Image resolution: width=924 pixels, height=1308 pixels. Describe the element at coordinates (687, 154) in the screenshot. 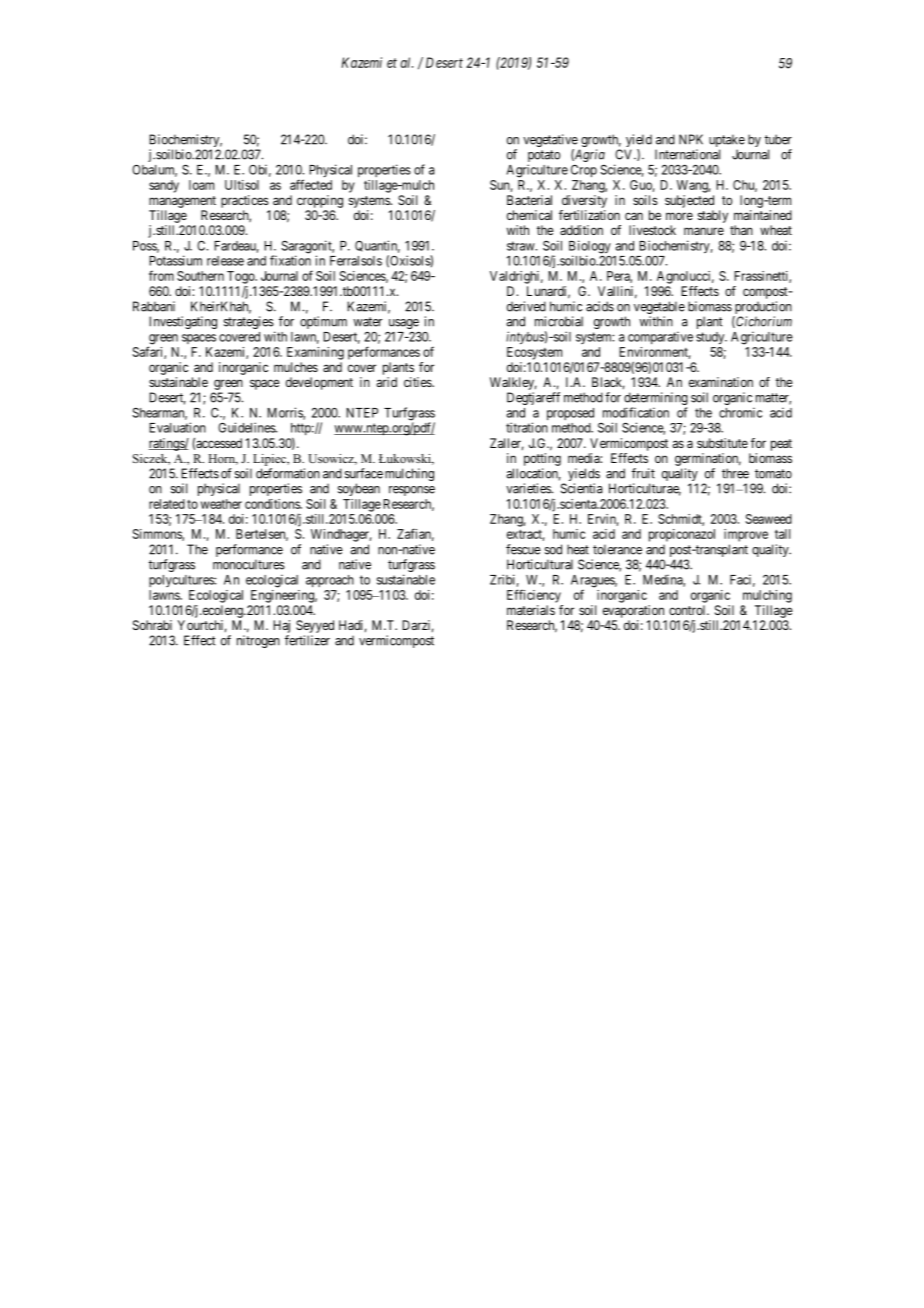

I see `International` at that location.
